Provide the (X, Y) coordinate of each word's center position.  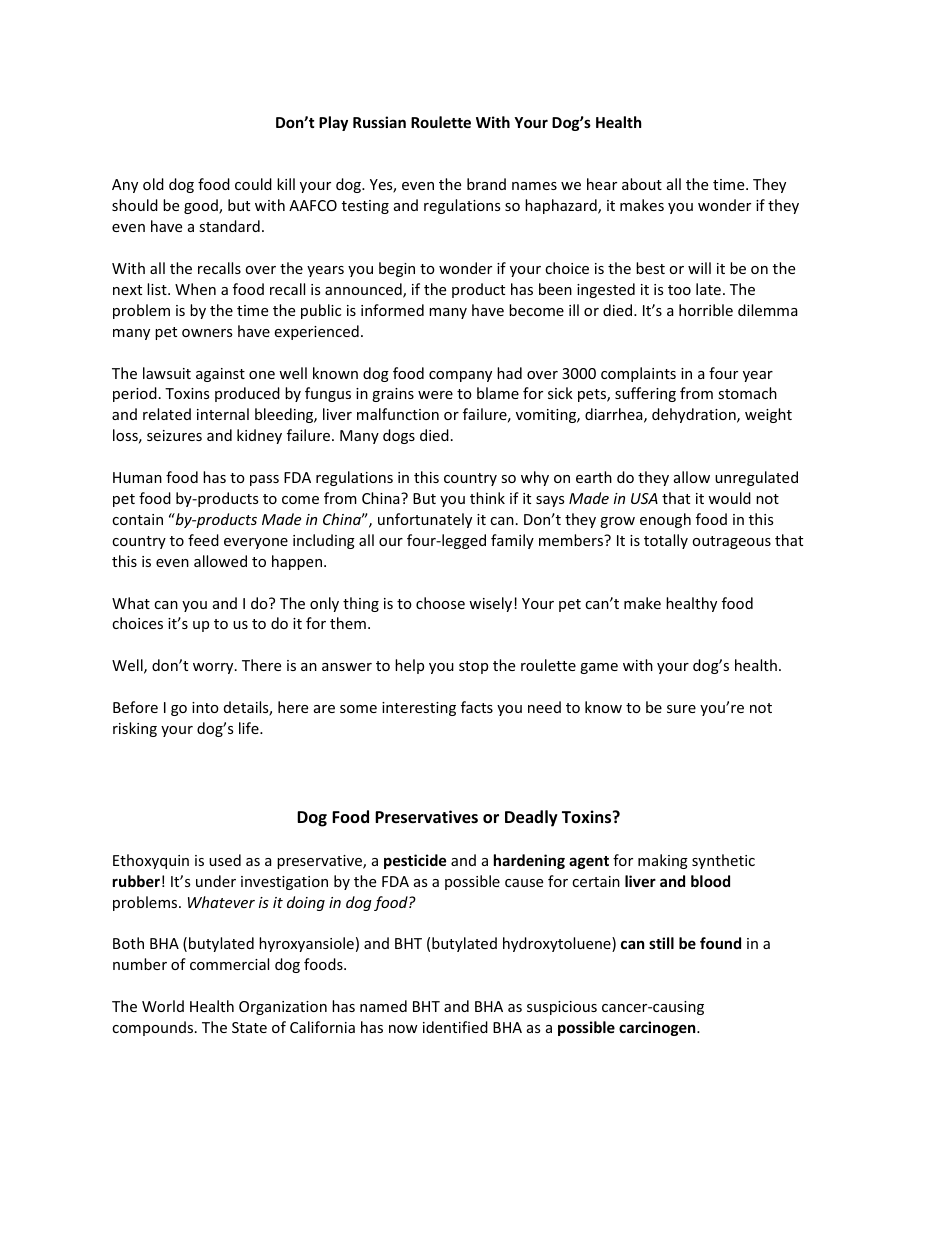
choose (440, 603)
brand (486, 184)
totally (666, 541)
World (163, 1006)
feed (203, 540)
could (253, 184)
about (642, 184)
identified (455, 1027)
